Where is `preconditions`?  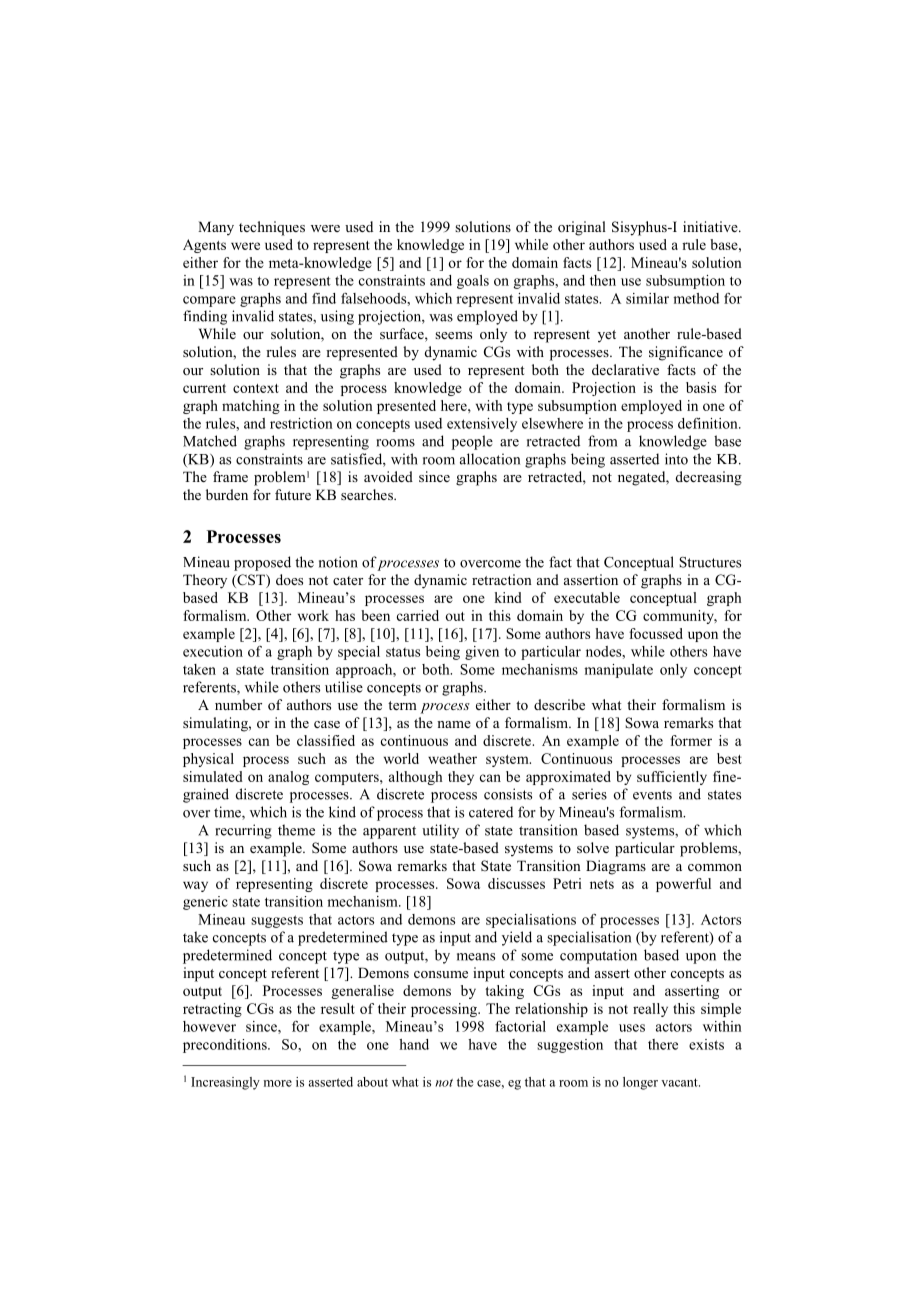
preconditions is located at coordinates (226, 1046).
